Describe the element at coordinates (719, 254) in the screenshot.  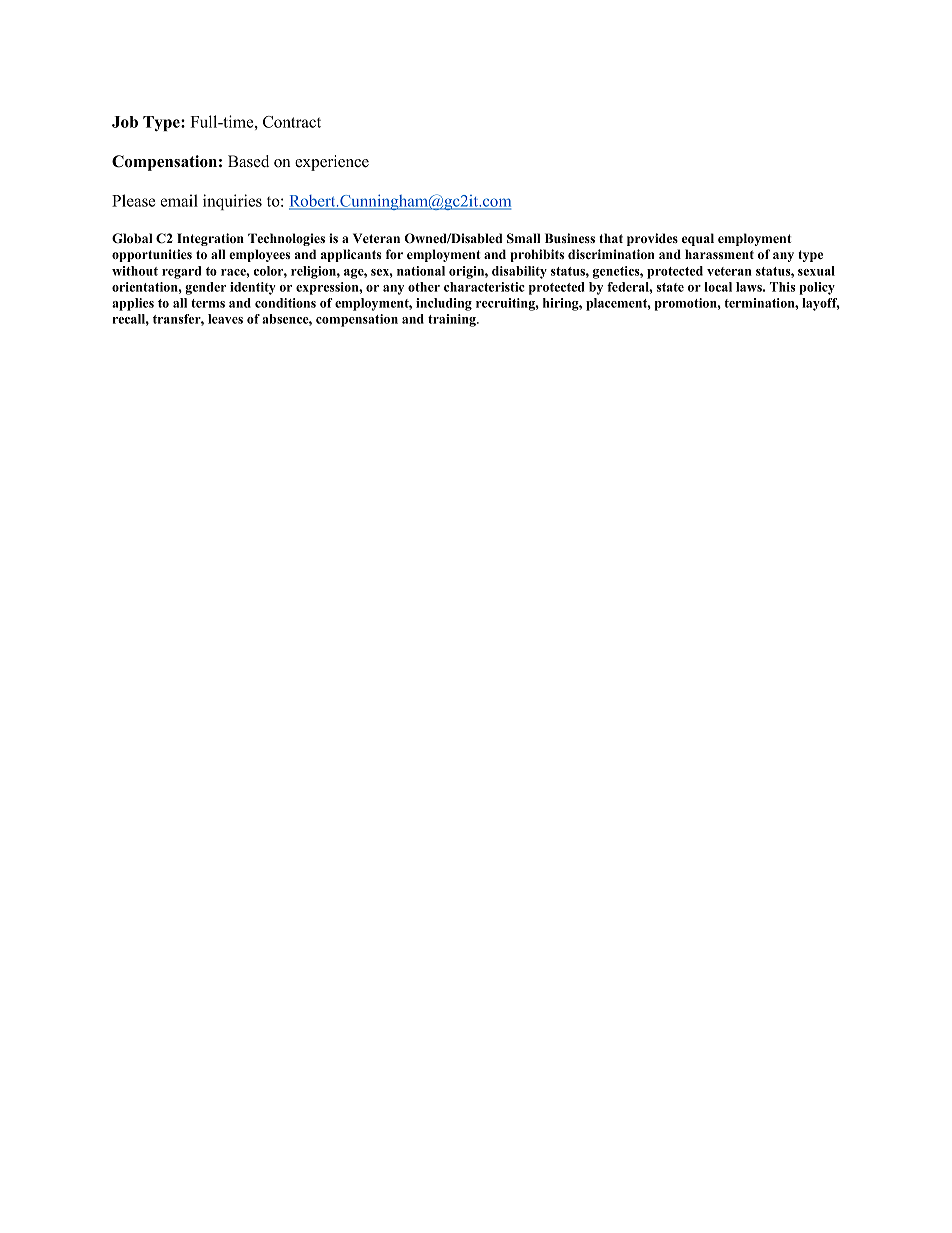
I see `harassment` at that location.
